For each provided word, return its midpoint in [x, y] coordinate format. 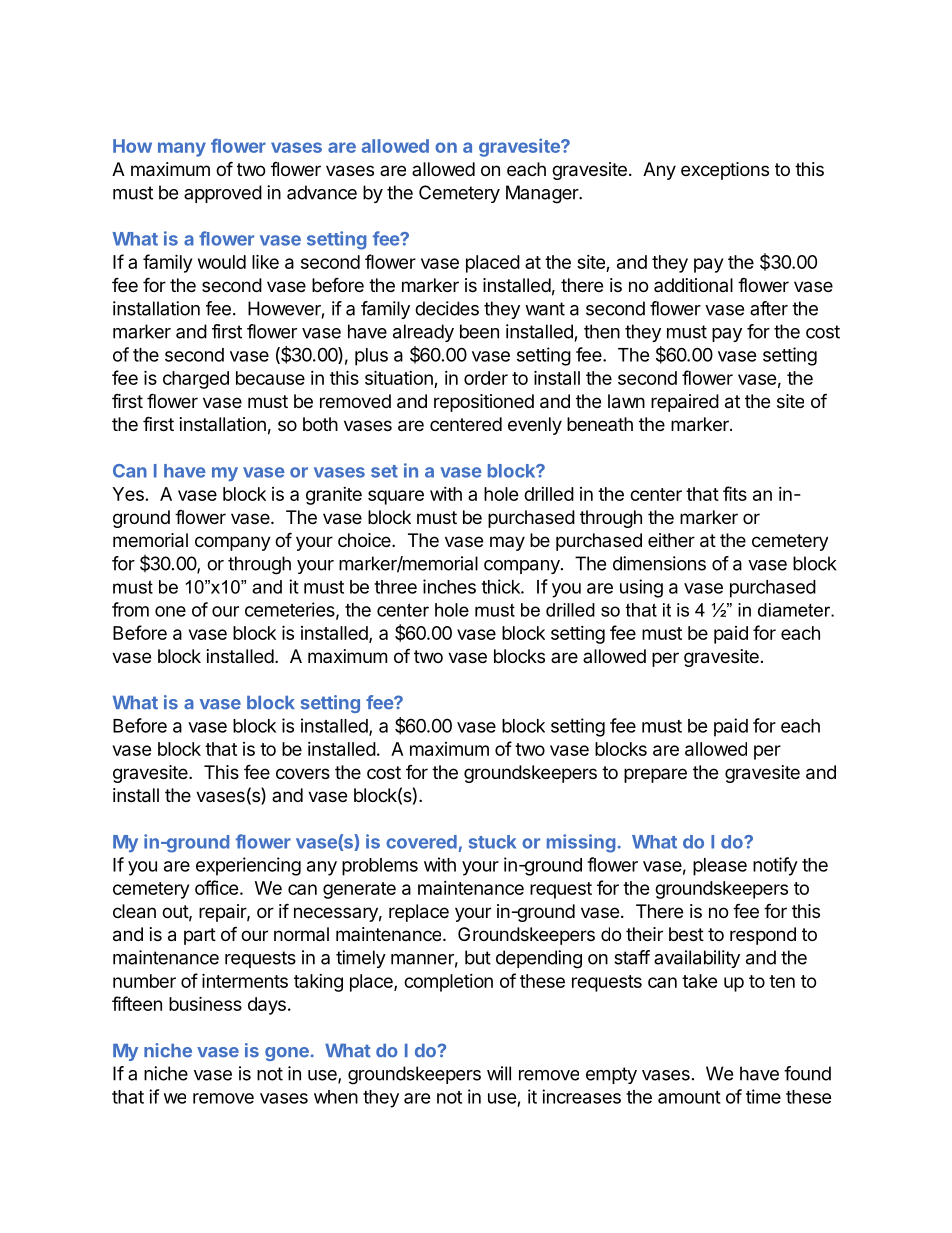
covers [303, 773]
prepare [655, 775]
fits [735, 493]
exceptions [725, 171]
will [499, 1073]
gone [287, 1054]
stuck [492, 842]
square [396, 497]
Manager [543, 194]
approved [223, 194]
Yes [128, 494]
